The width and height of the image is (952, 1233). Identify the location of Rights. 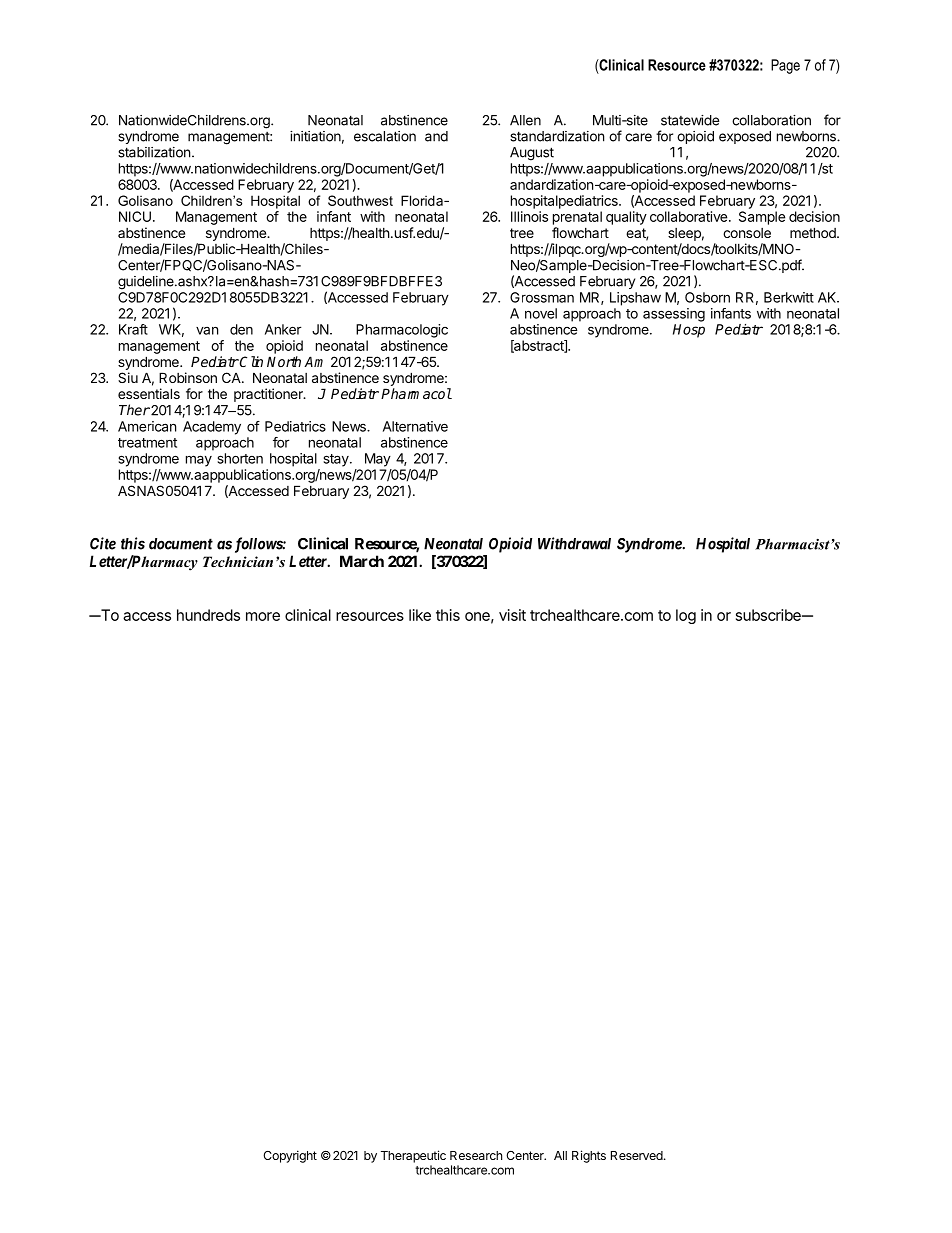
(589, 1156).
